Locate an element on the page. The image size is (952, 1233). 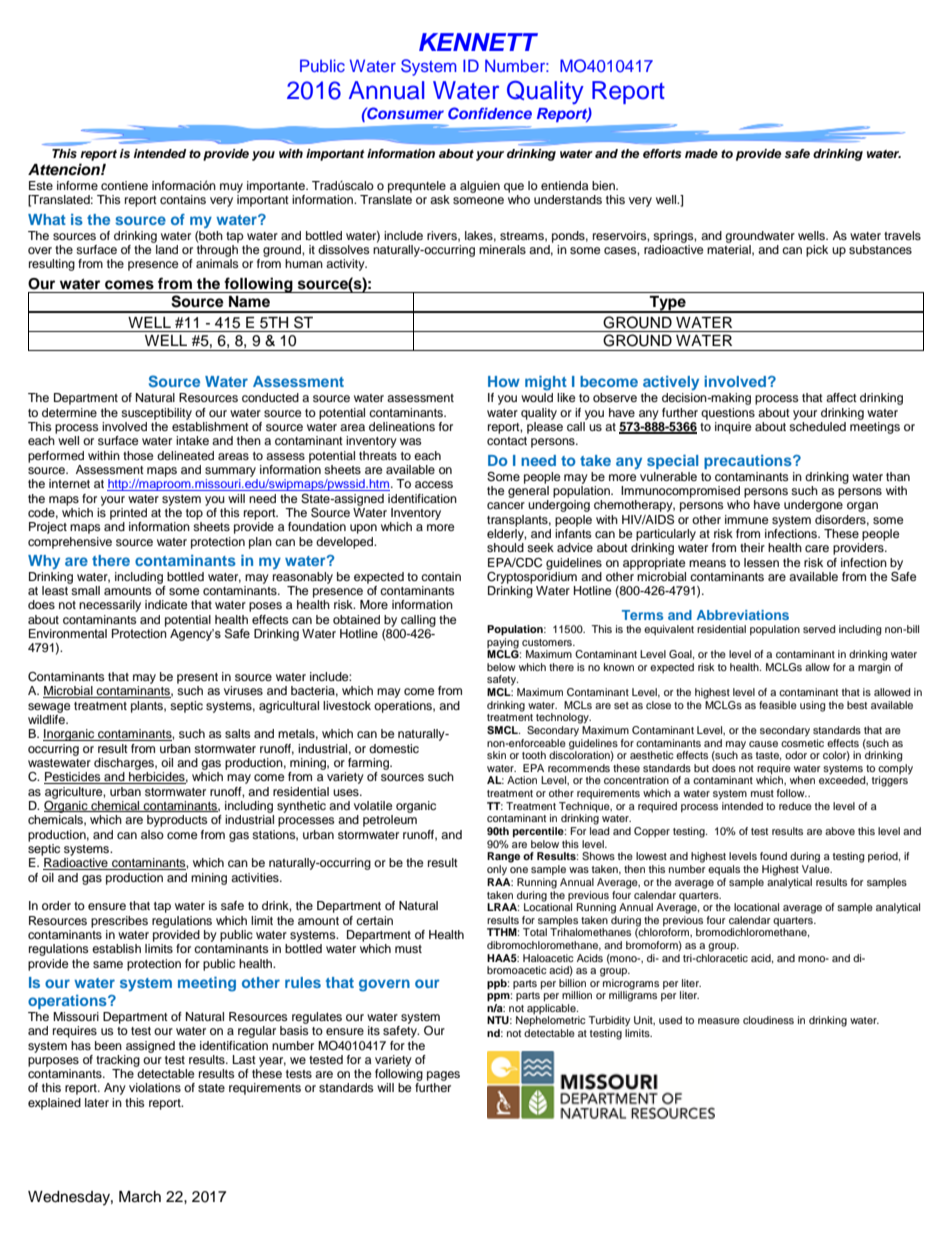
access is located at coordinates (434, 484).
